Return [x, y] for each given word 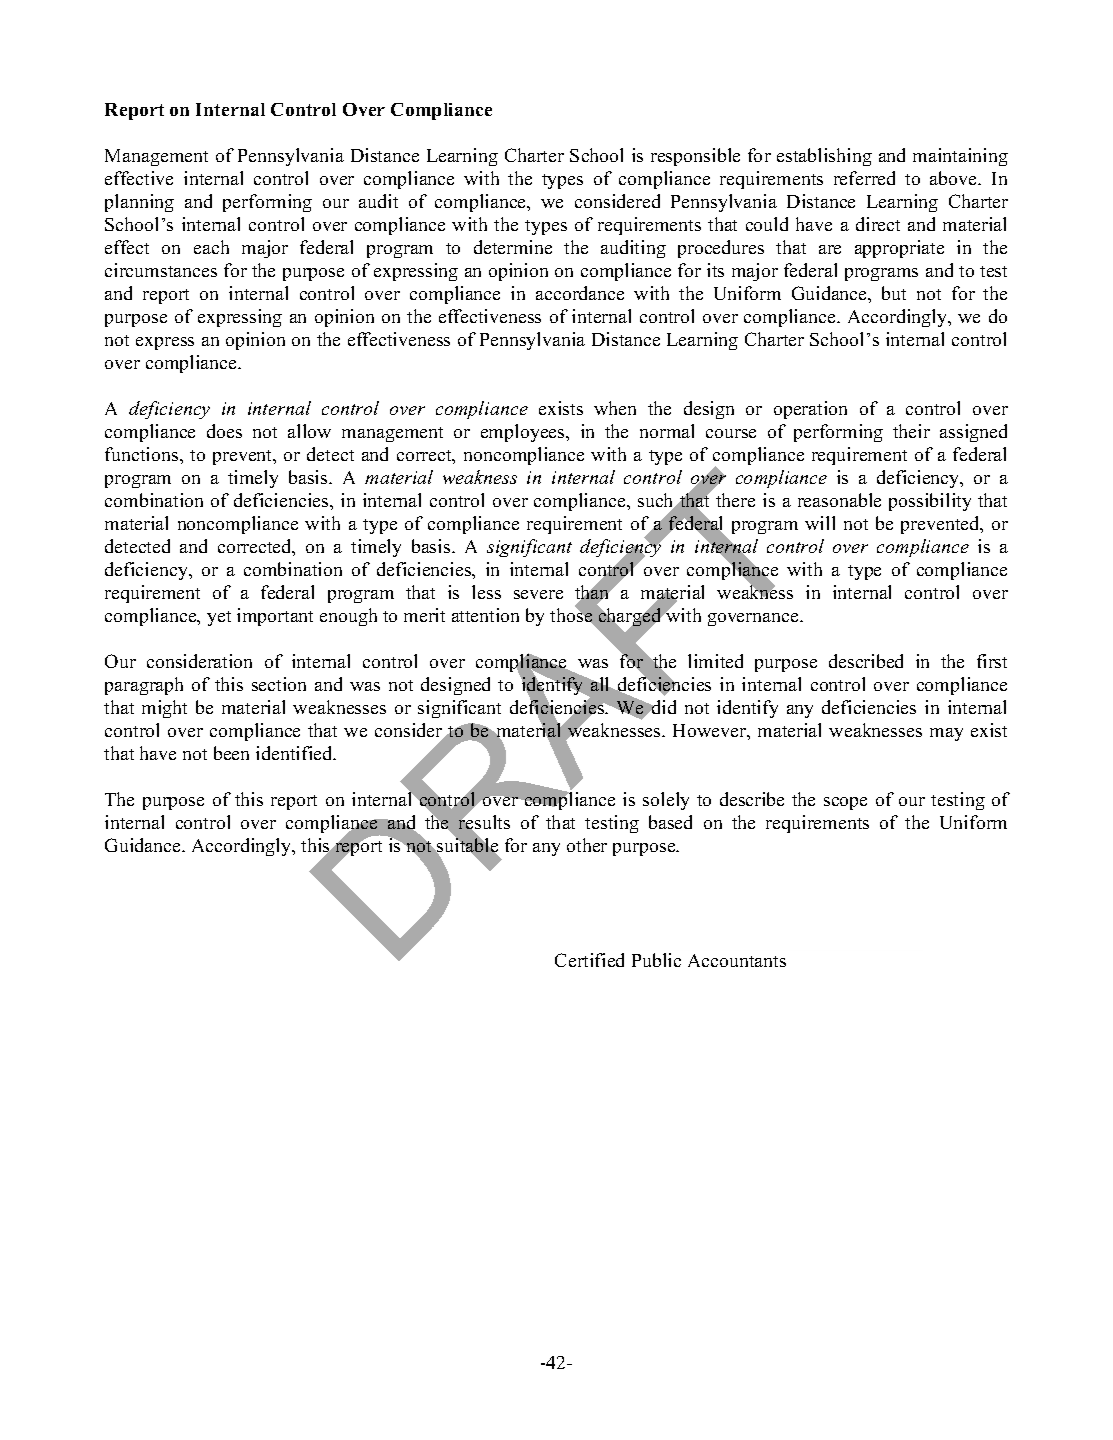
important [275, 617]
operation [810, 410]
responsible [695, 157]
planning [139, 203]
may [946, 734]
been [231, 753]
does [224, 431]
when [615, 408]
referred [864, 178]
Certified [589, 960]
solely [666, 801]
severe [538, 594]
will [820, 523]
